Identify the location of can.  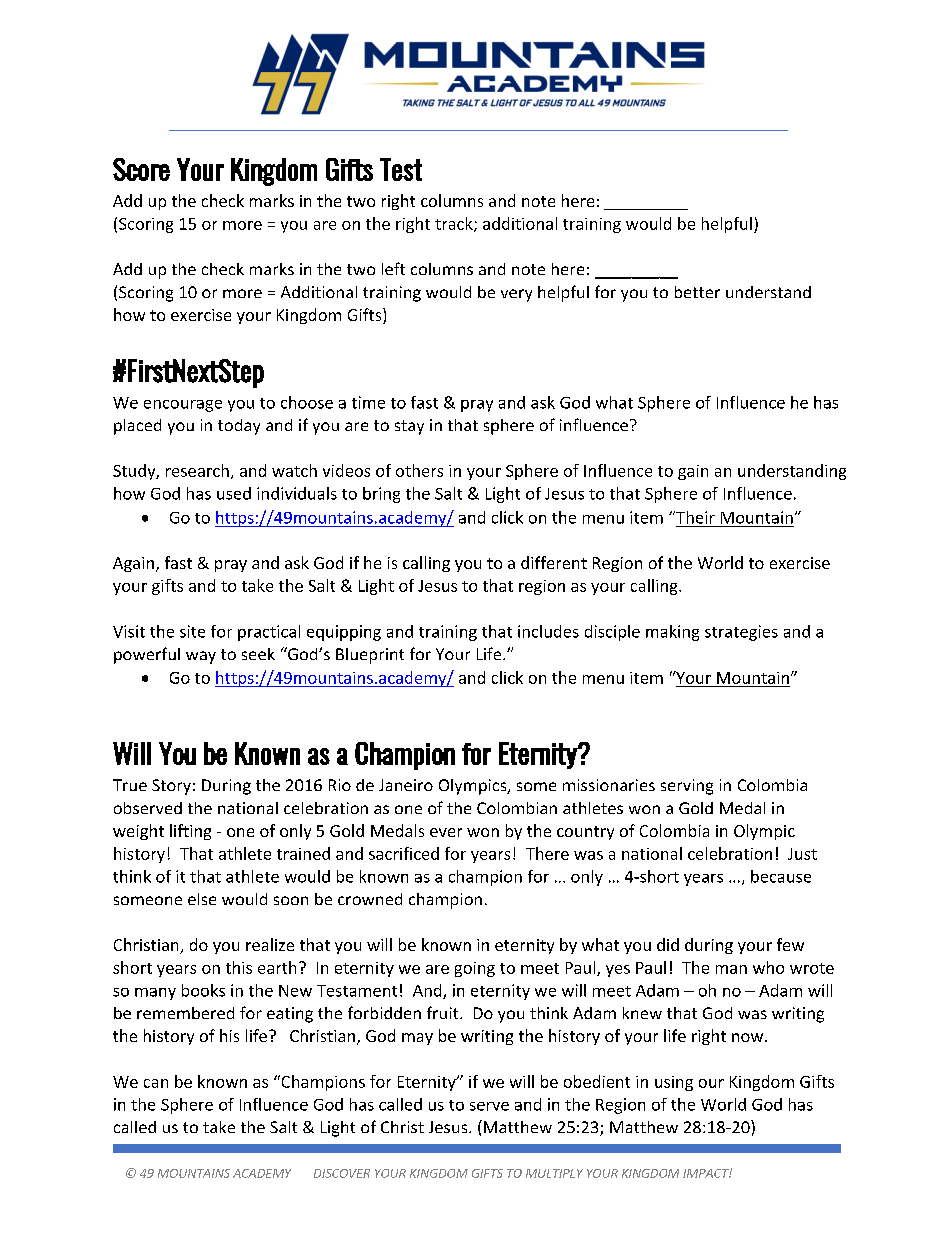
(156, 1083).
